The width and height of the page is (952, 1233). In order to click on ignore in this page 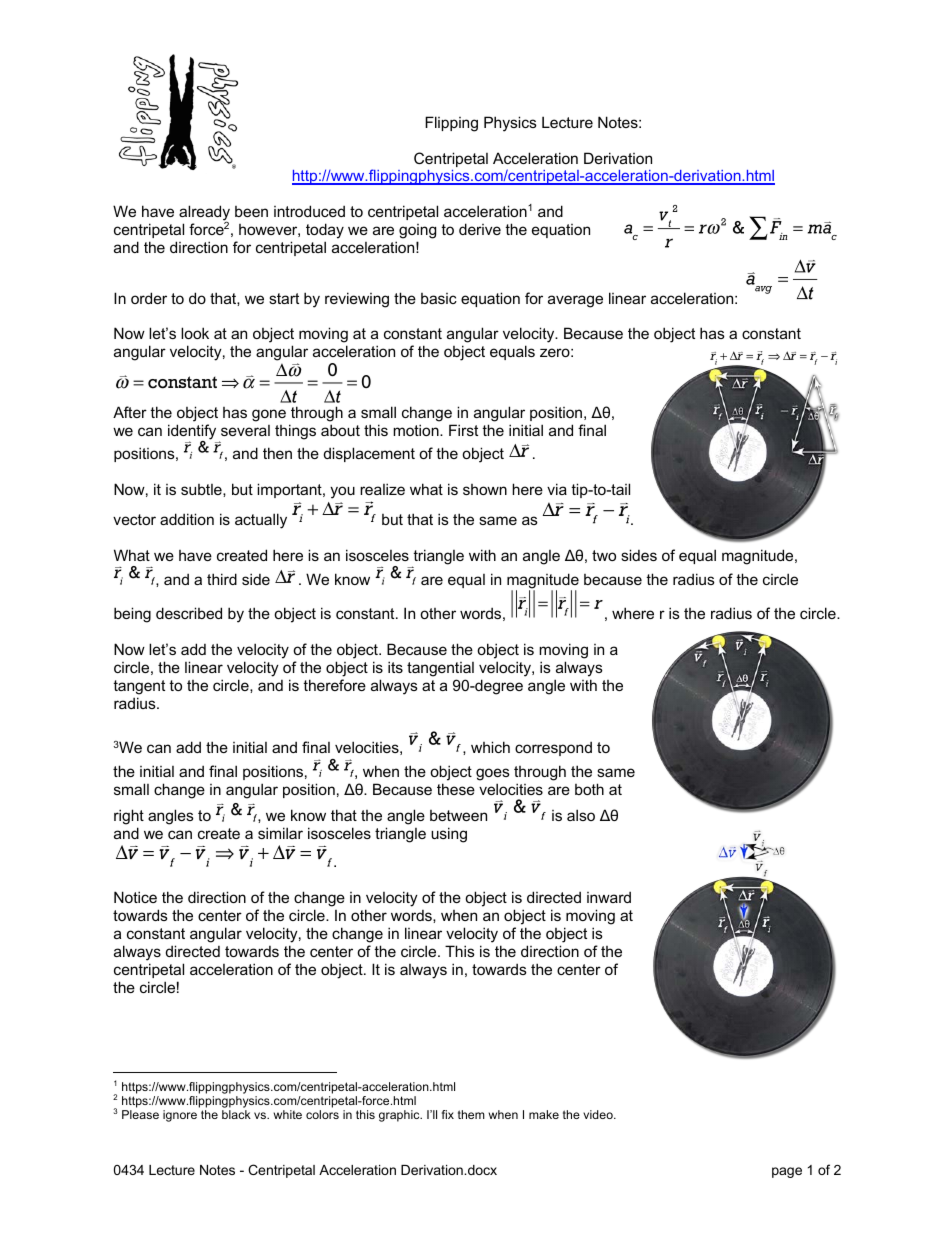, I will do `click(180, 1116)`.
